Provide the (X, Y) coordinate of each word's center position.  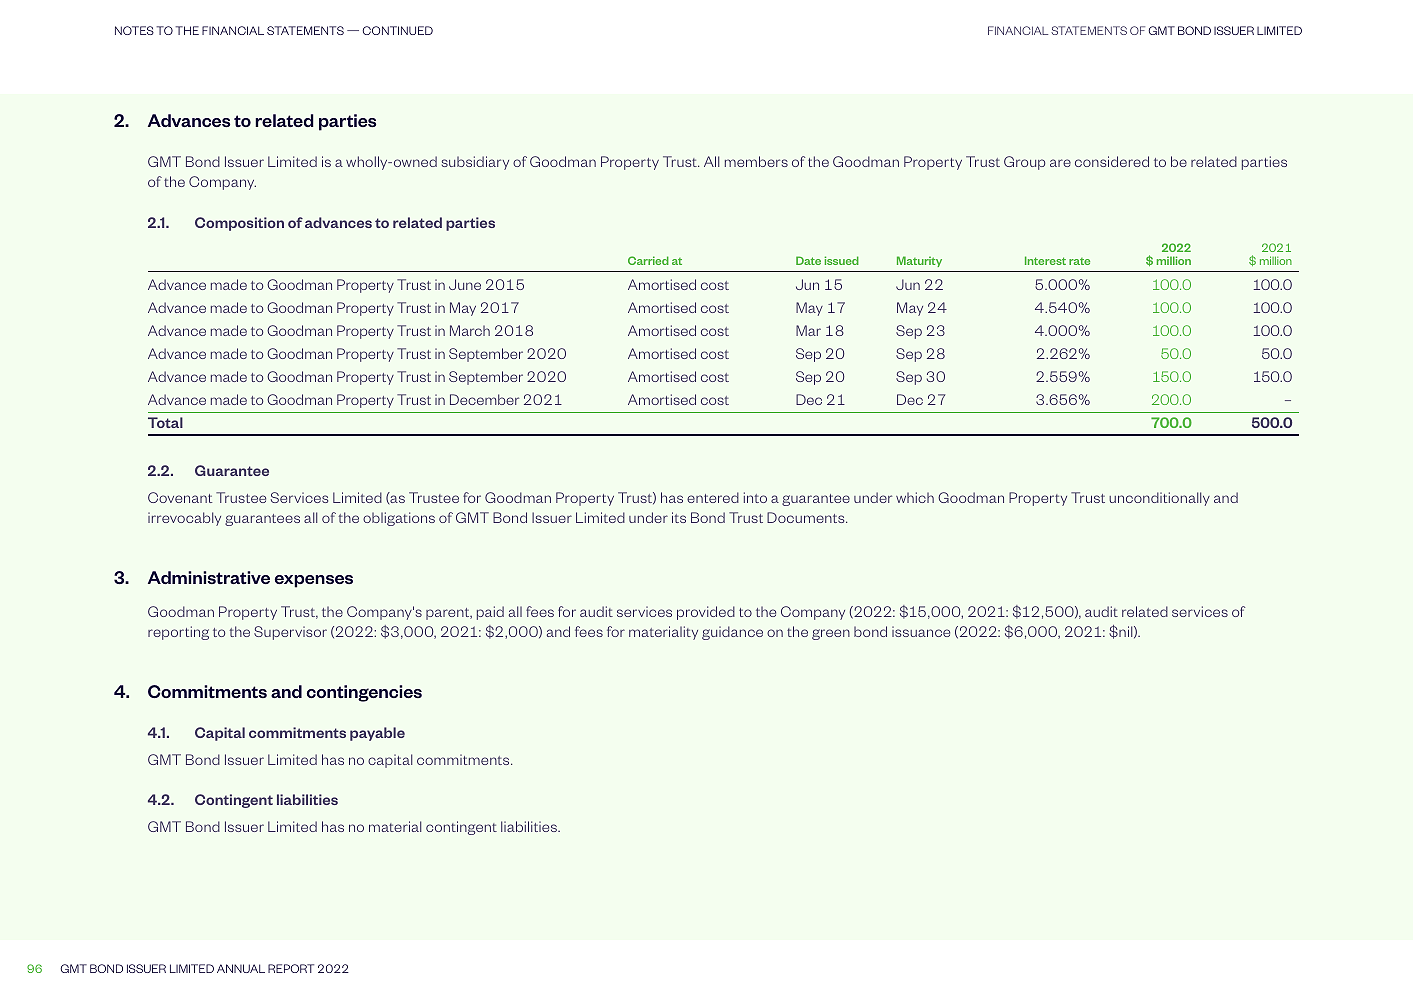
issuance (921, 631)
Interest (1045, 260)
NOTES (134, 30)
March (470, 330)
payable (377, 734)
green (831, 634)
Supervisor (290, 633)
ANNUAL (241, 968)
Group (1025, 163)
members (756, 161)
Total (165, 422)
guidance (732, 633)
